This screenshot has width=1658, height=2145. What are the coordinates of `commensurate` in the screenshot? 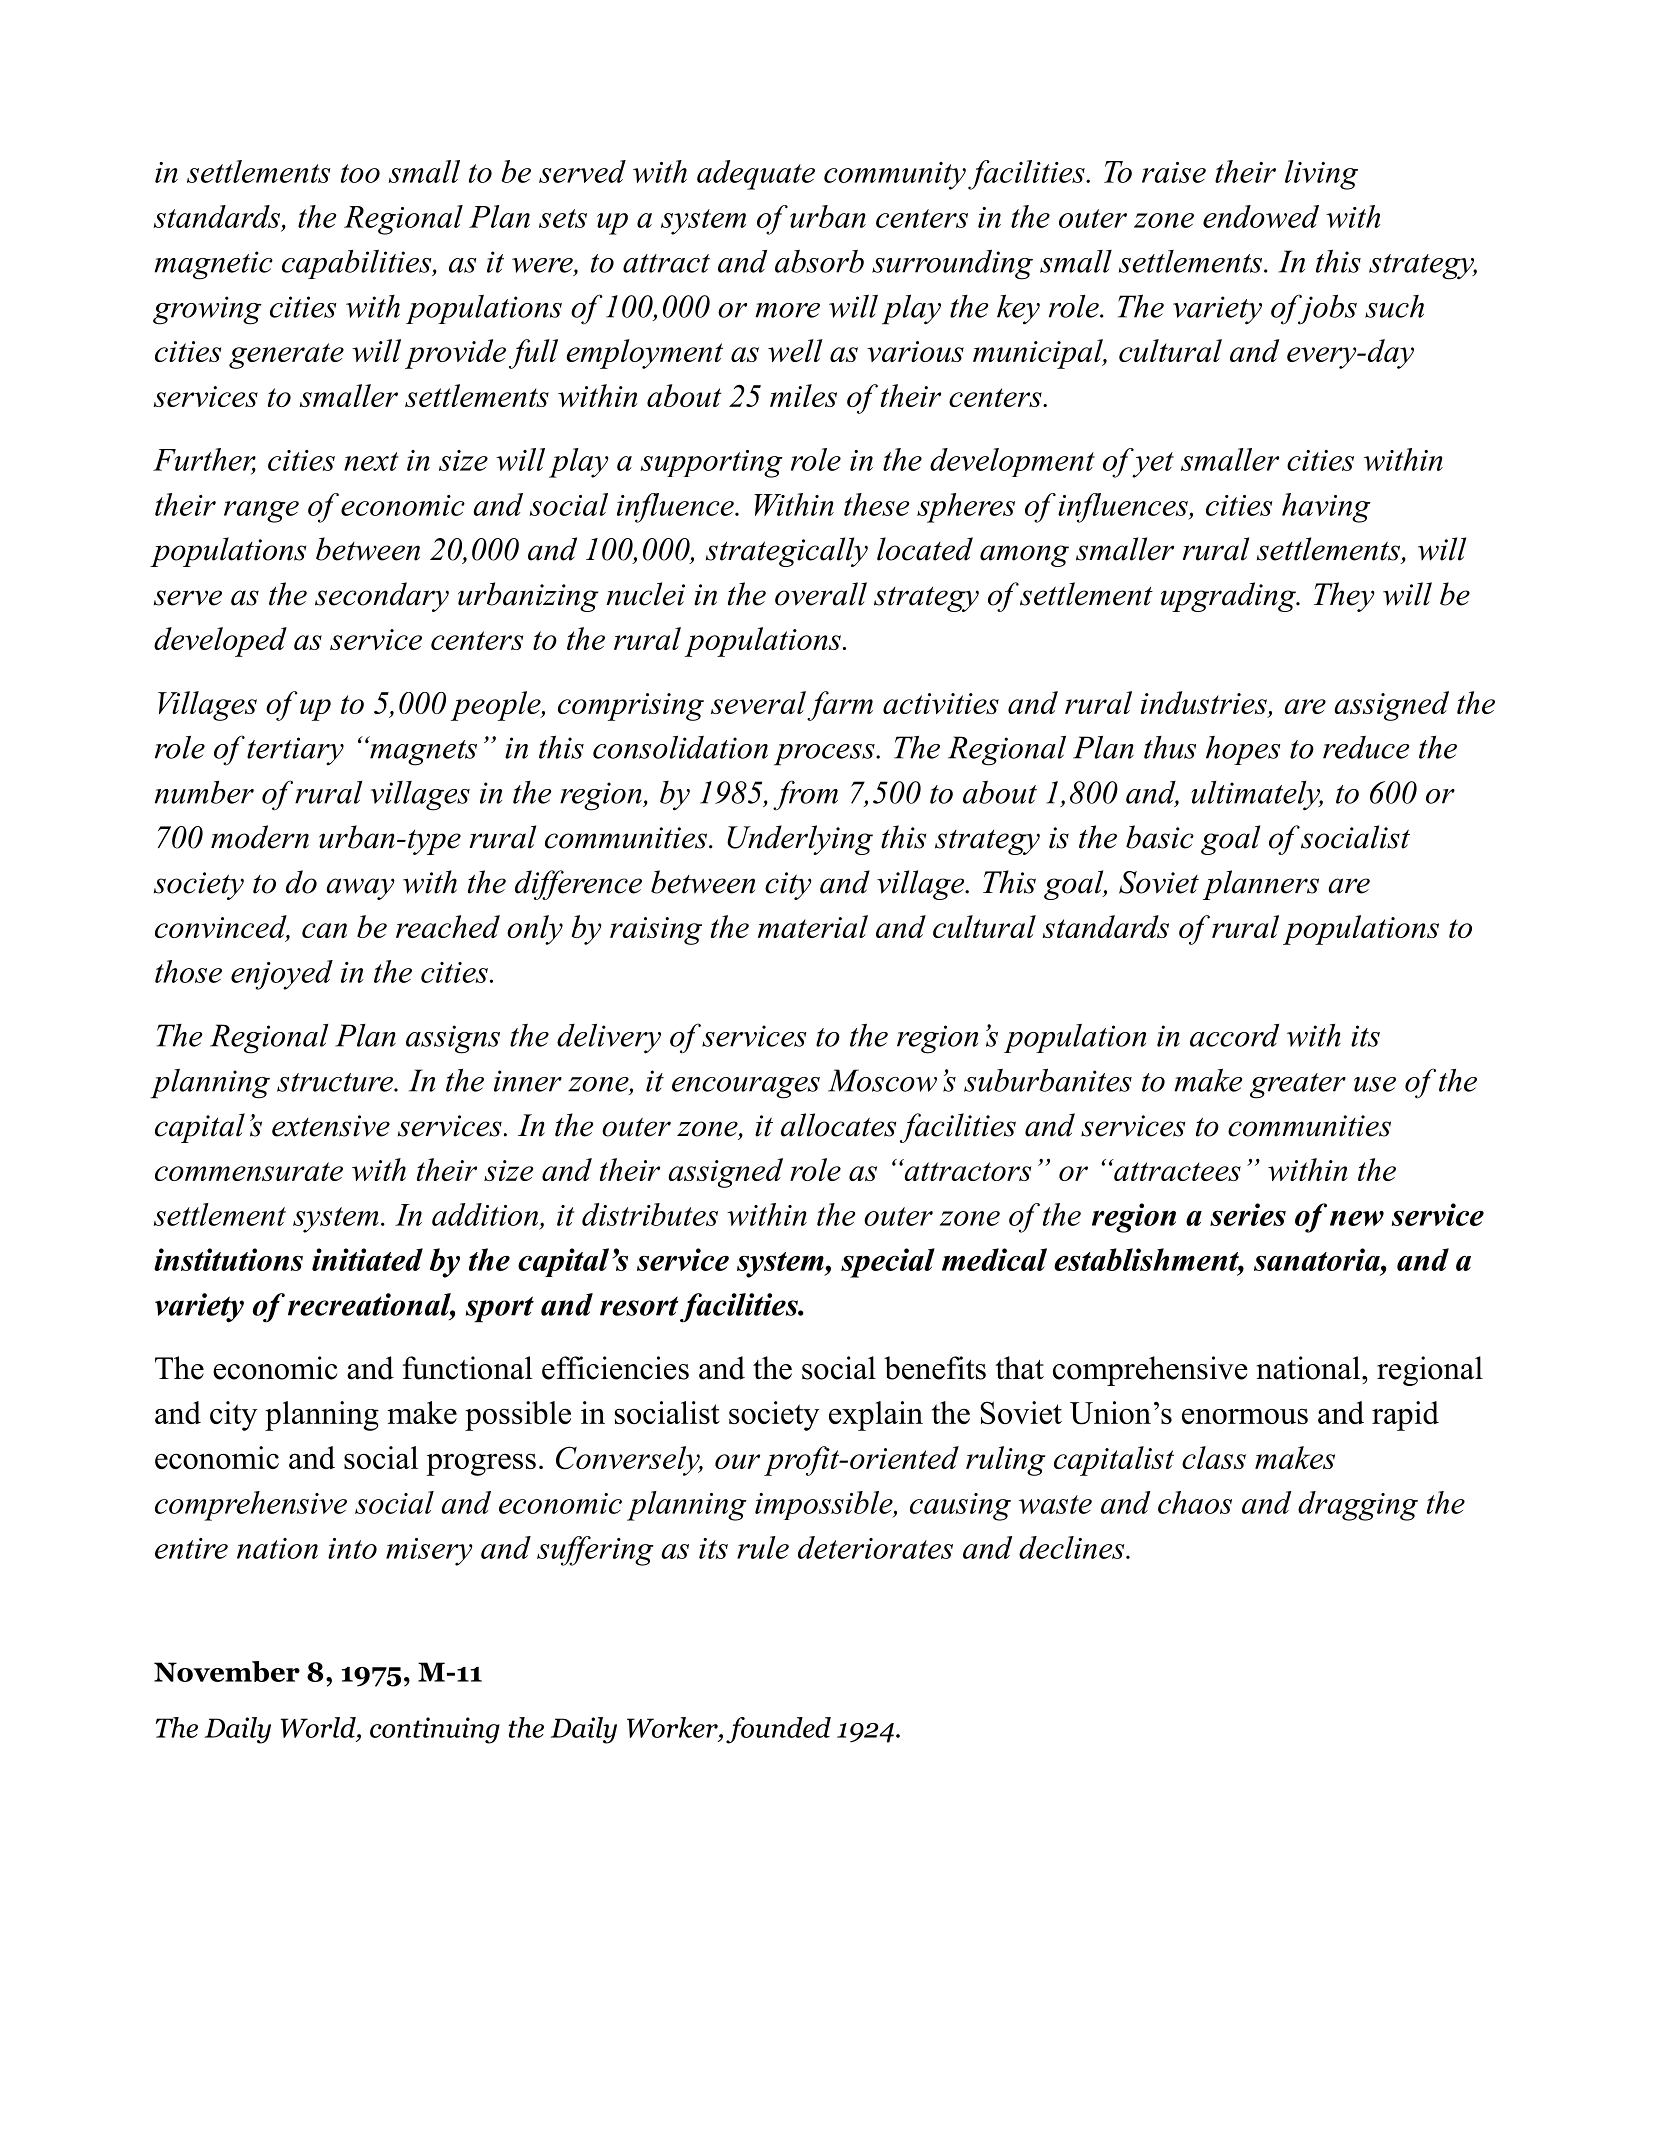 It's located at (249, 1171).
